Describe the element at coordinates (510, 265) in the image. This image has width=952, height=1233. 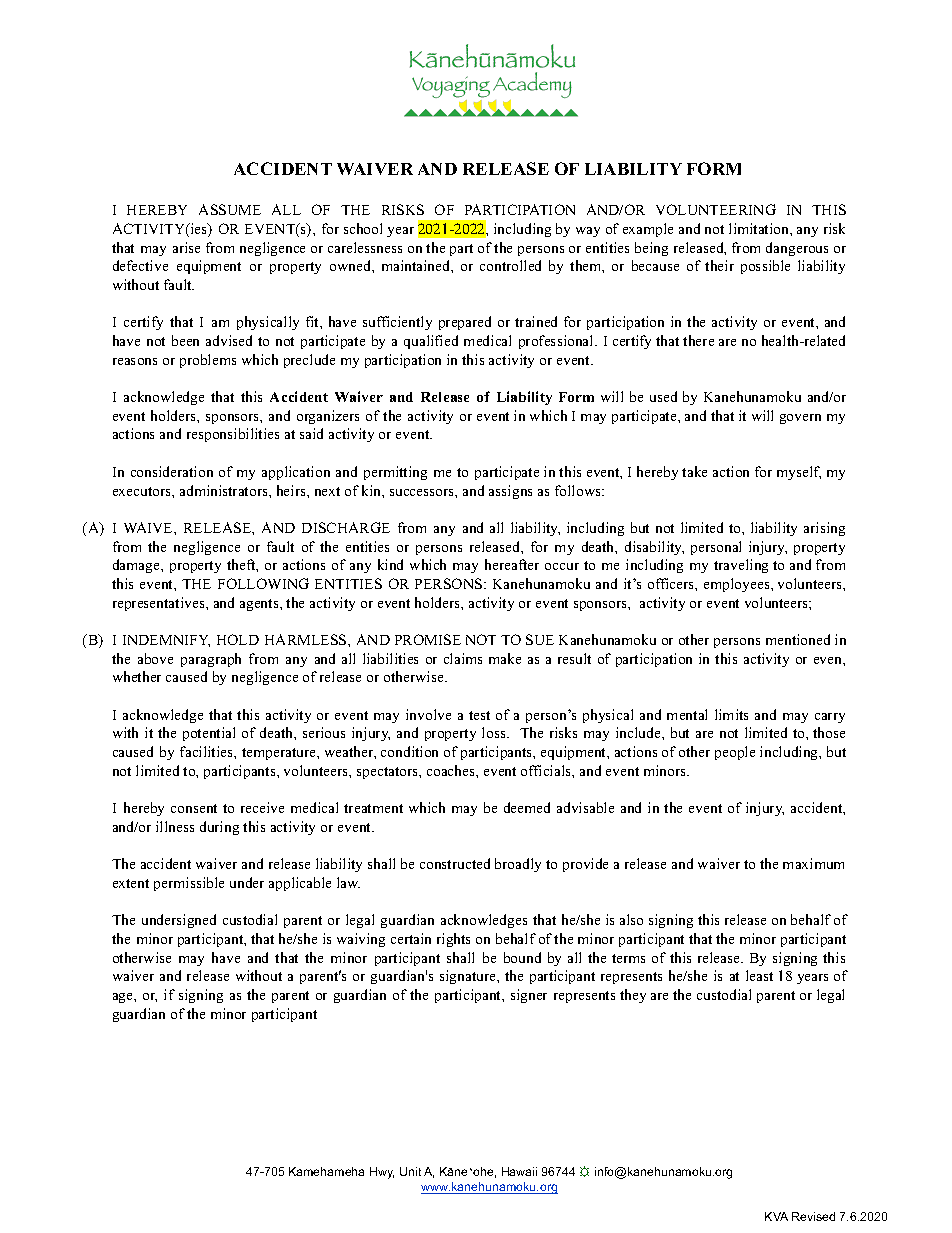
I see `controlled` at that location.
